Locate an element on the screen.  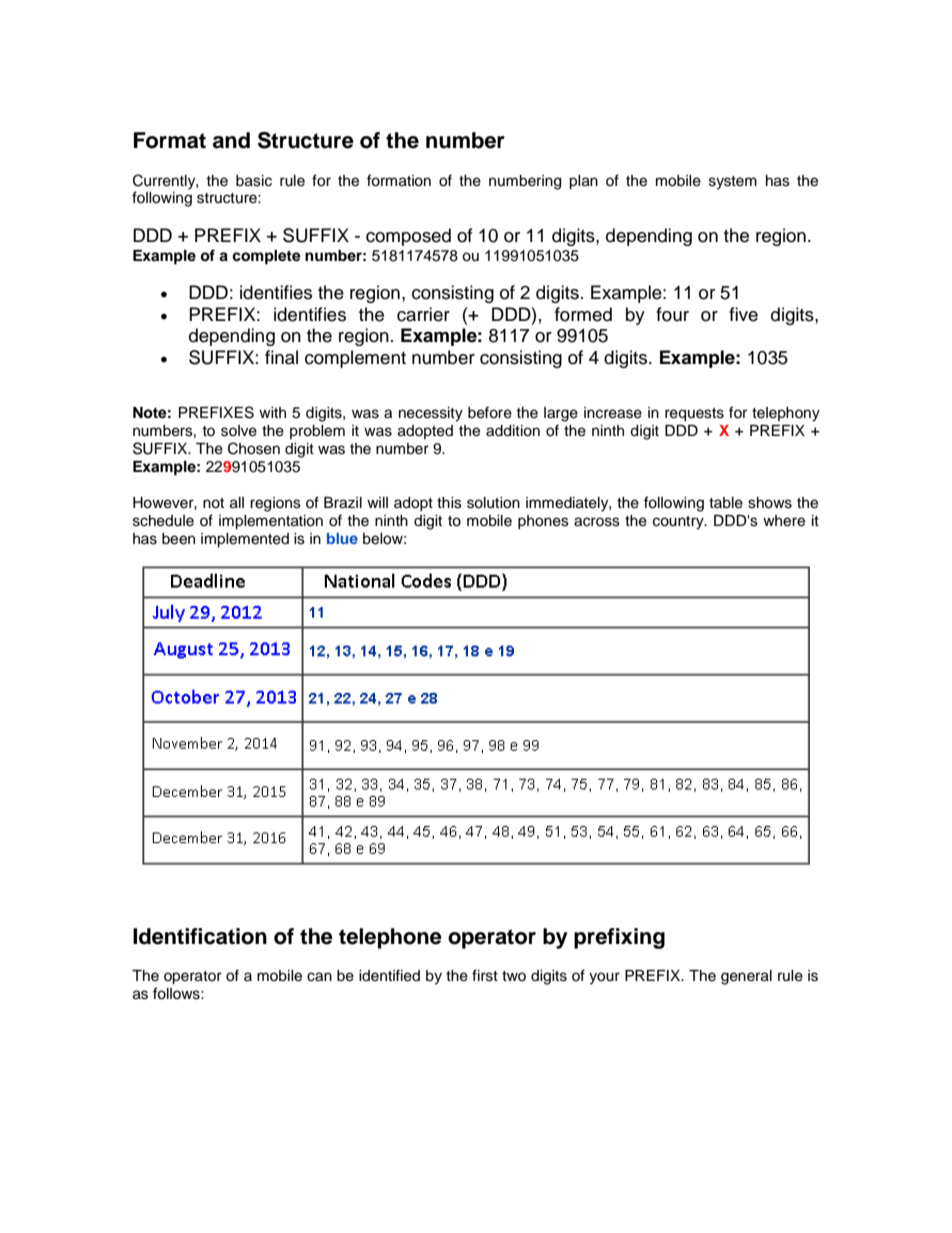
Identification is located at coordinates (200, 936).
